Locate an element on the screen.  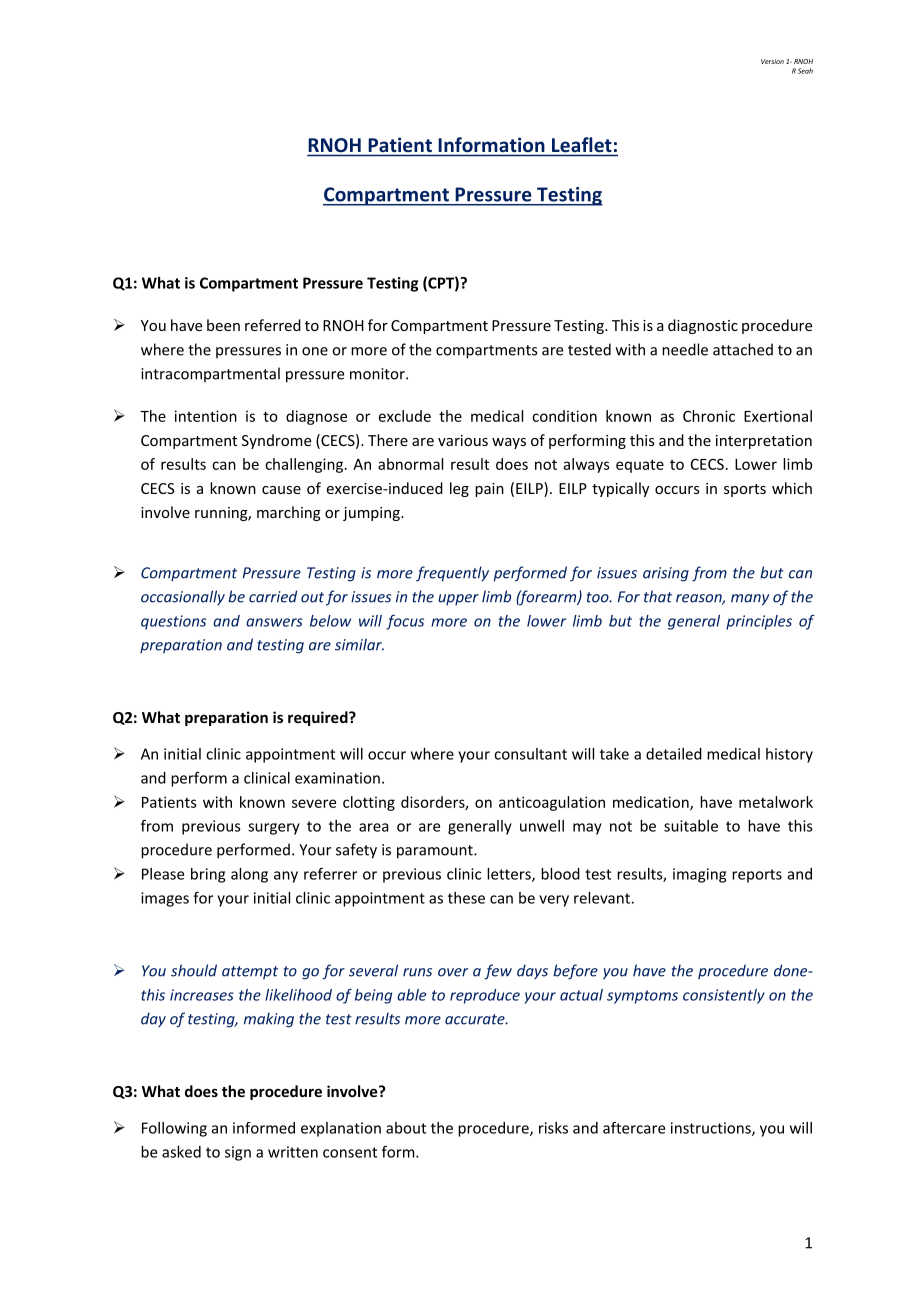
been is located at coordinates (223, 325).
